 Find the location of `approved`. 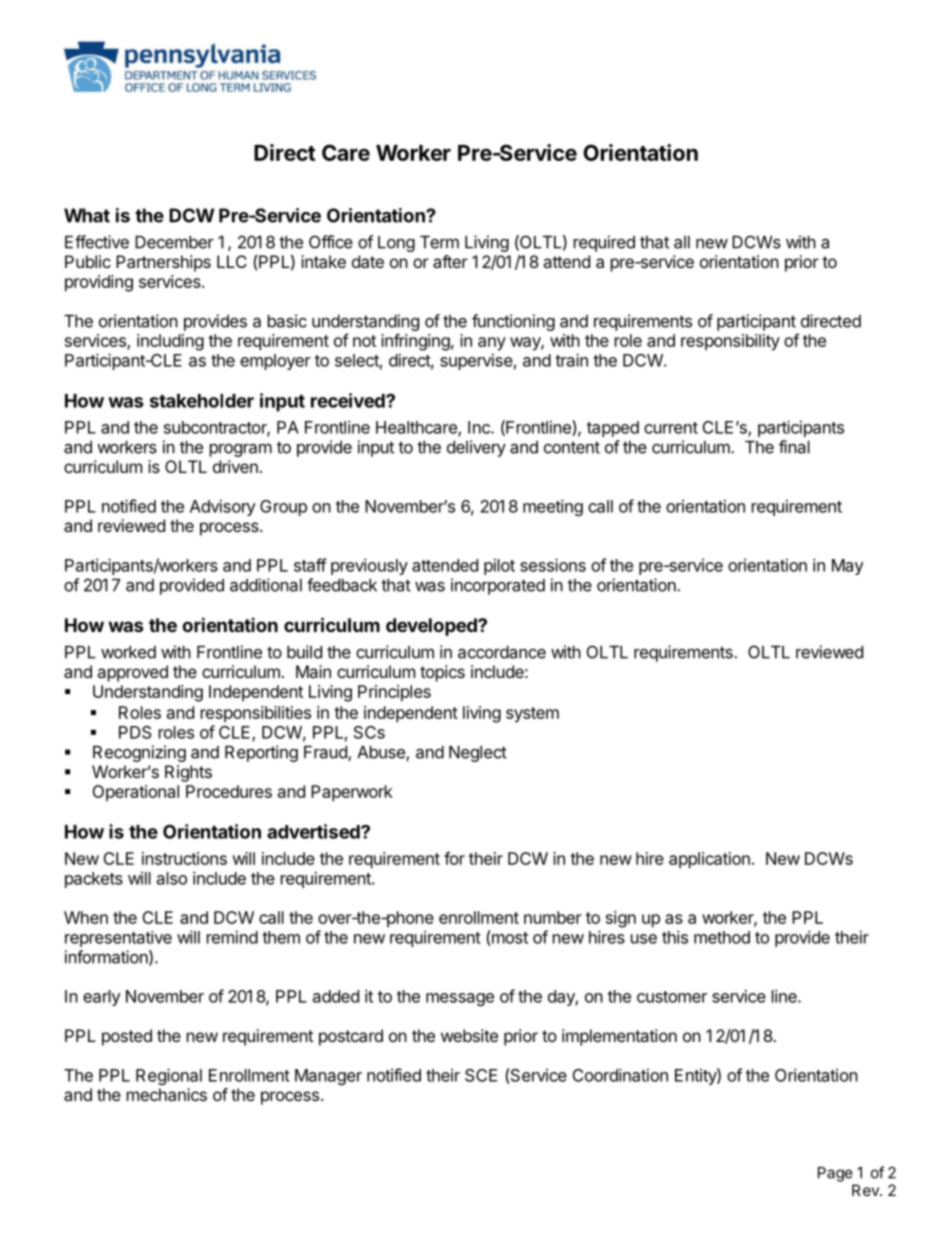

approved is located at coordinates (132, 673).
